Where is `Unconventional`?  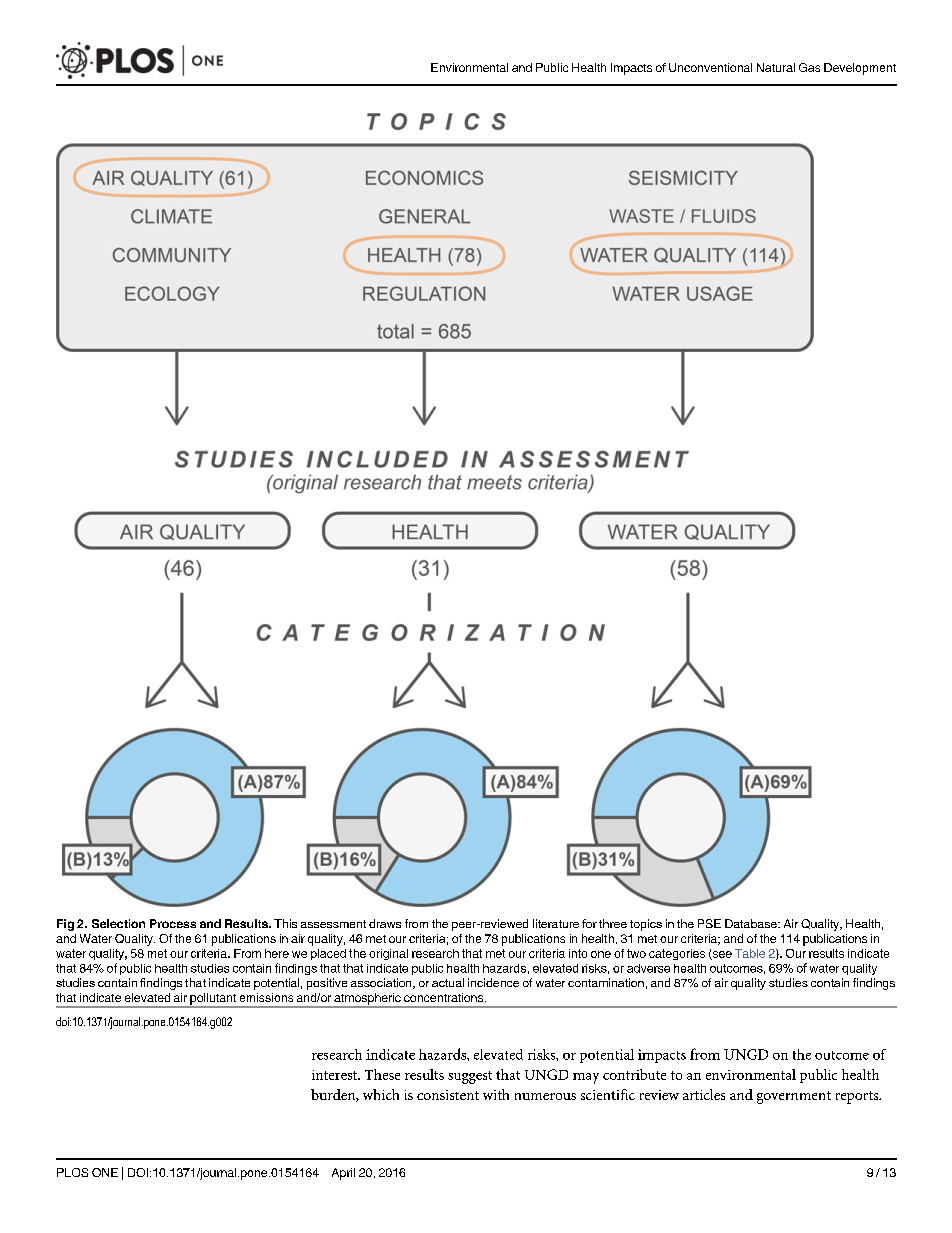 Unconventional is located at coordinates (710, 67).
